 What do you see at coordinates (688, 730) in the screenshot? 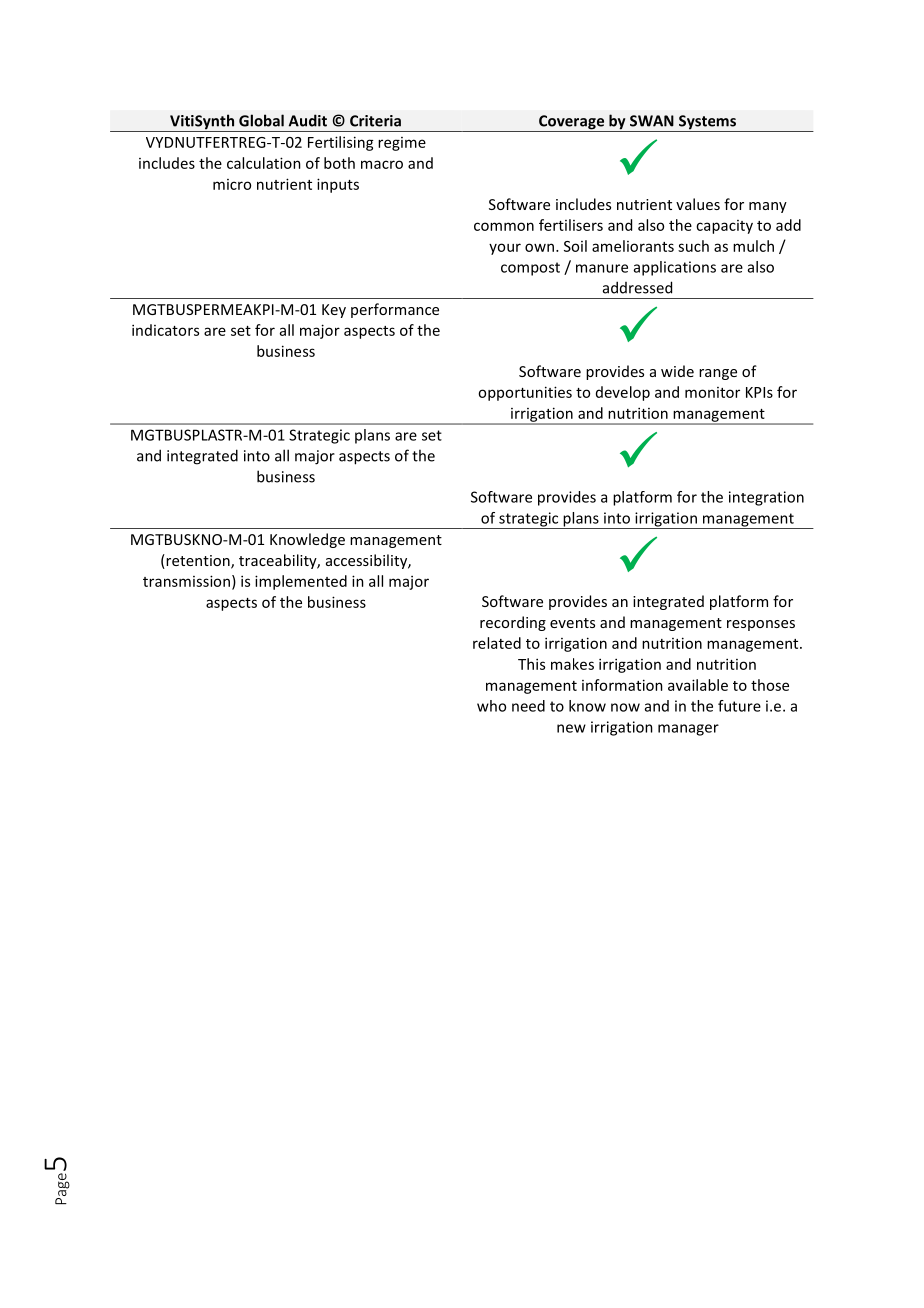
I see `manager` at bounding box center [688, 730].
